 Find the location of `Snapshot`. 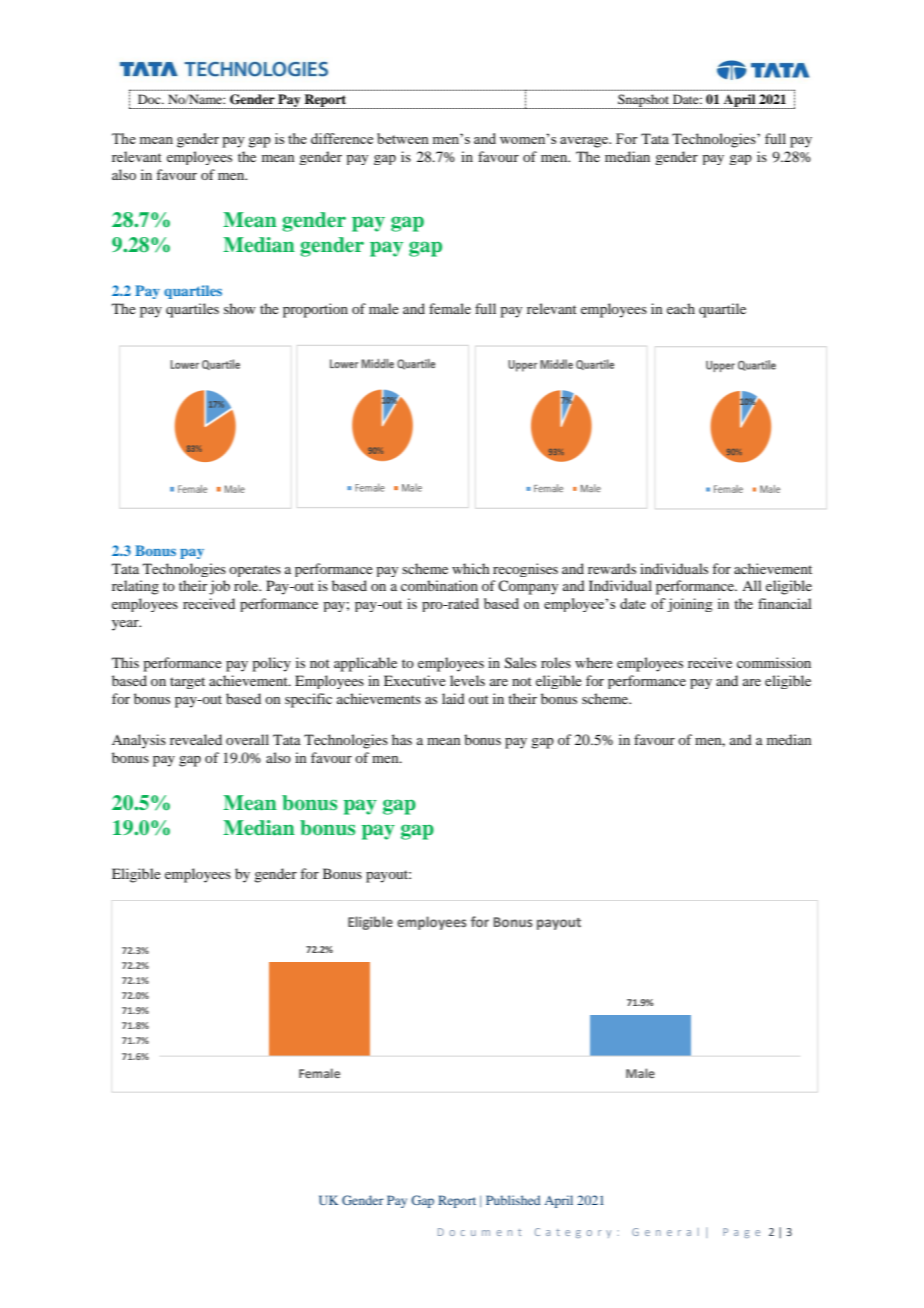

Snapshot is located at coordinates (644, 101).
